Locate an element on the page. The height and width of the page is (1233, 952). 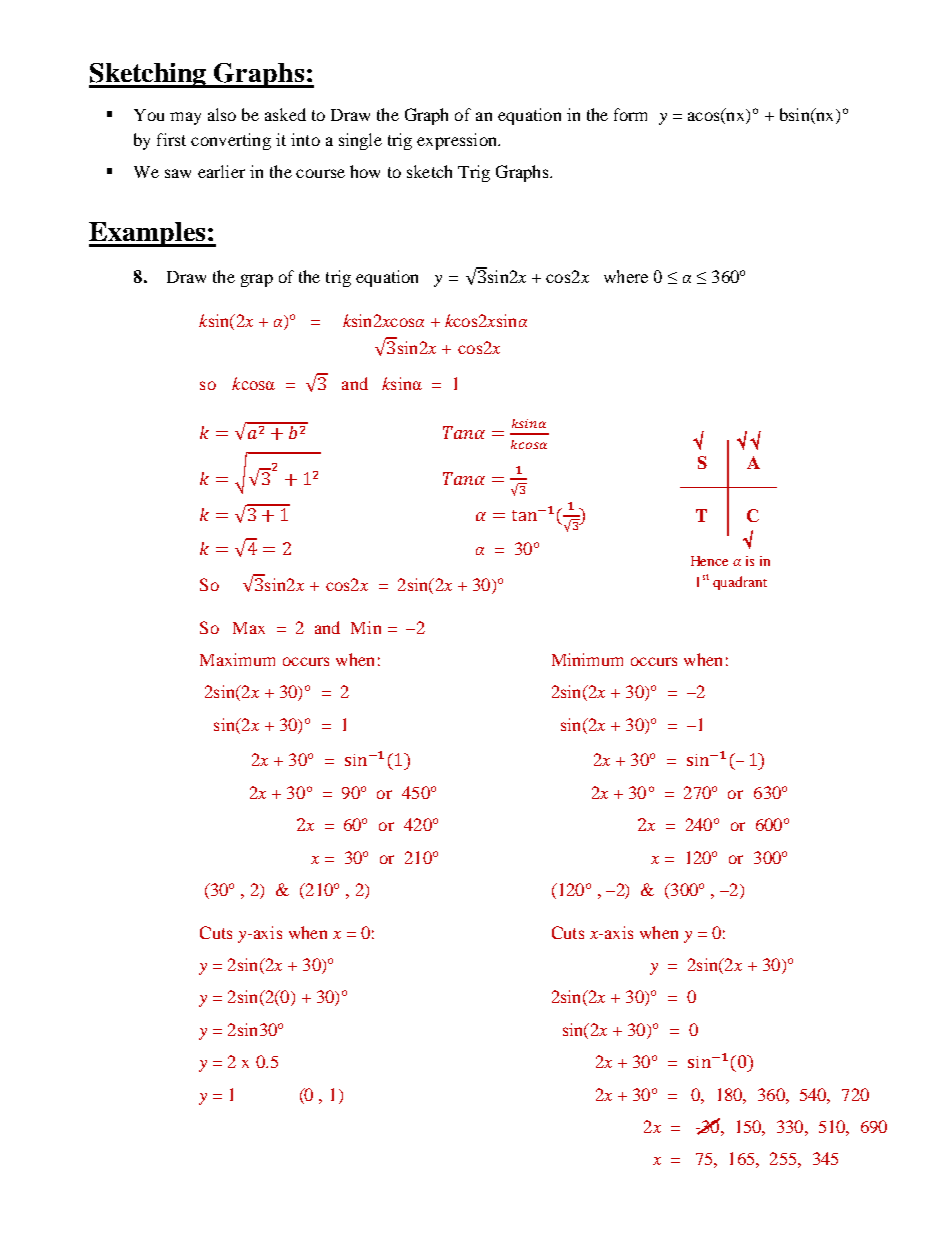
form is located at coordinates (630, 114).
